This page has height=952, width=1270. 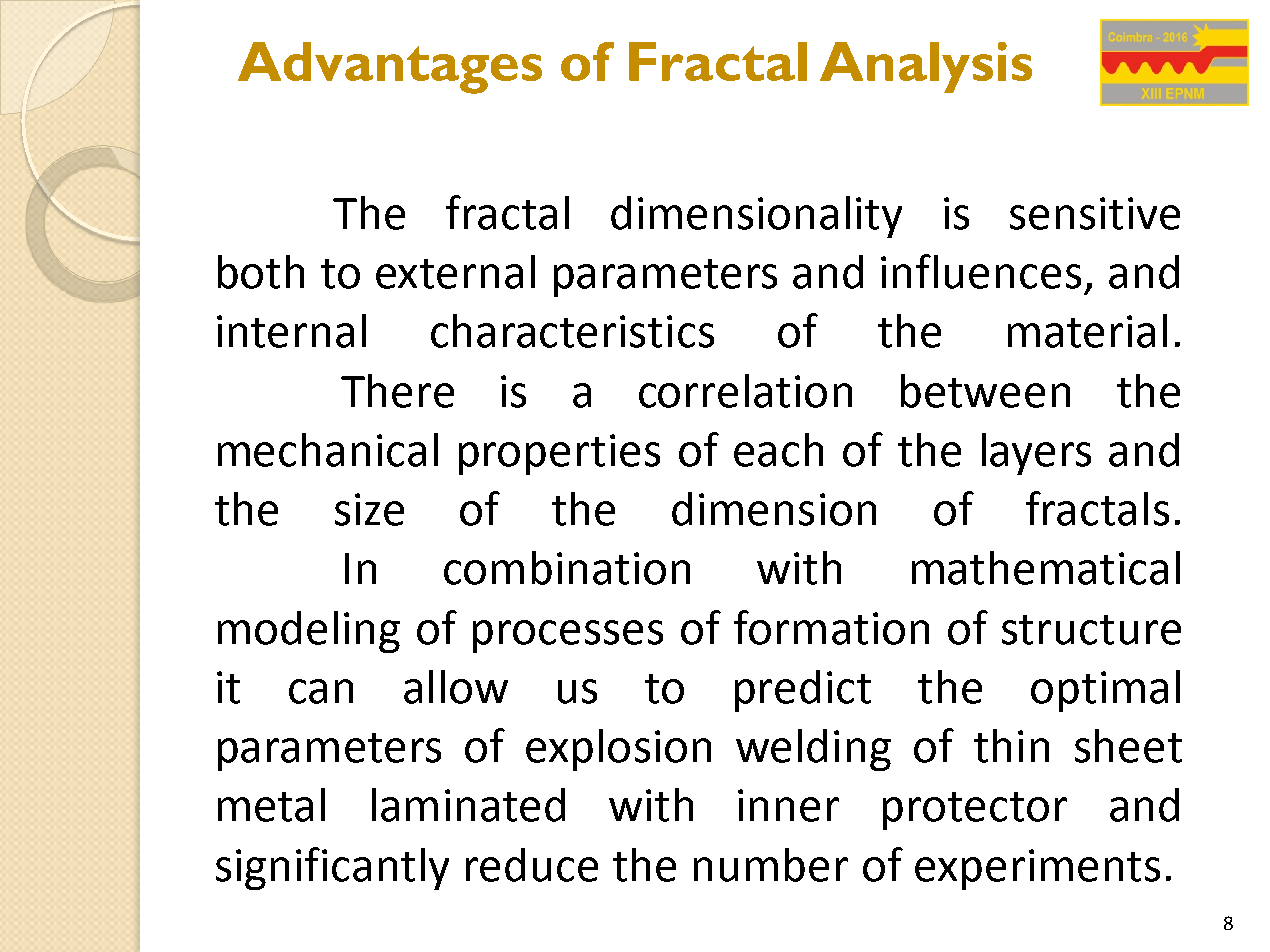 I want to click on each, so click(x=778, y=450).
